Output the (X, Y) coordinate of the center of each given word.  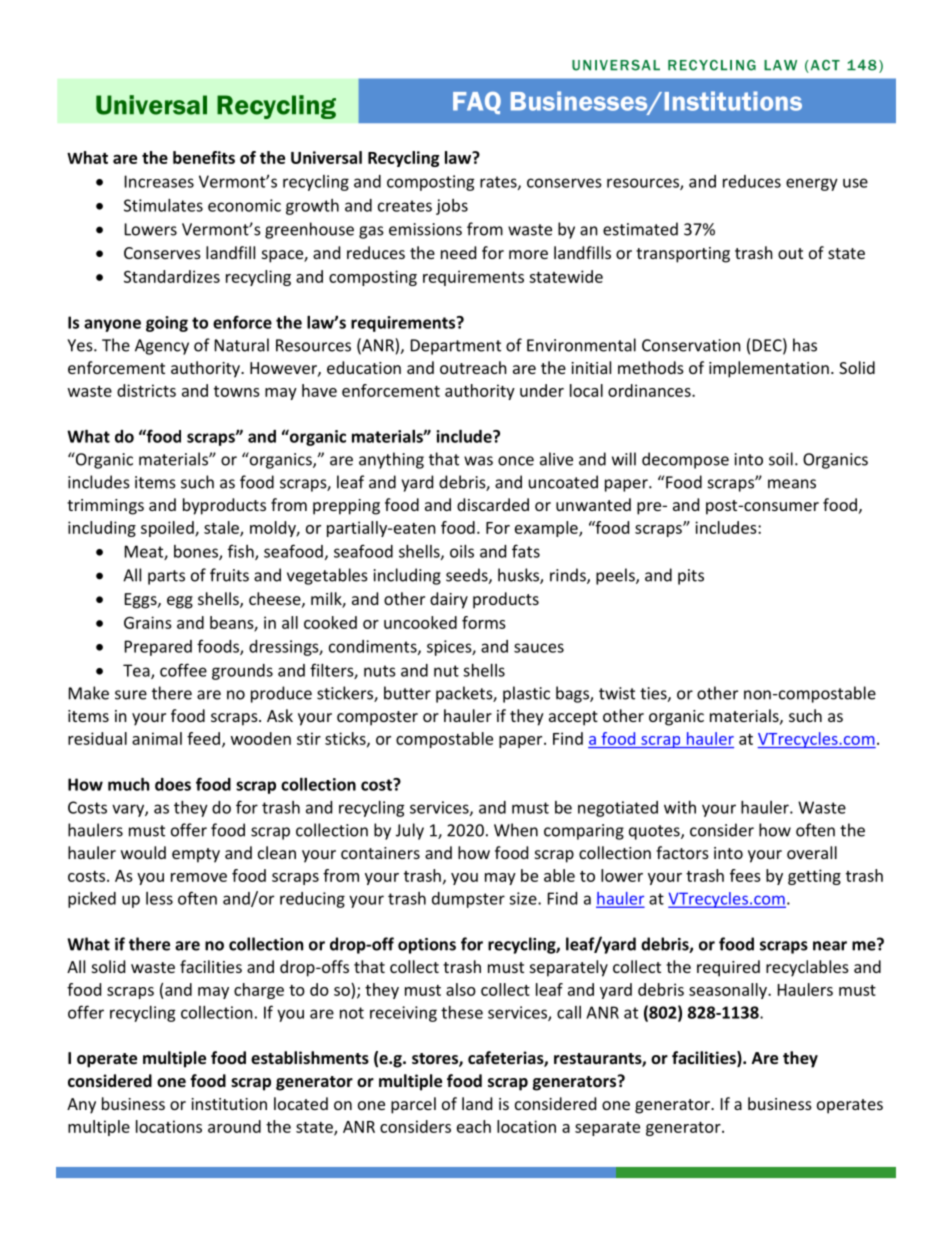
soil (781, 459)
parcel (413, 1105)
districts (146, 390)
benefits (204, 157)
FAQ (477, 103)
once (516, 461)
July (410, 831)
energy (812, 184)
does (173, 784)
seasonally (729, 991)
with (680, 807)
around (234, 1126)
